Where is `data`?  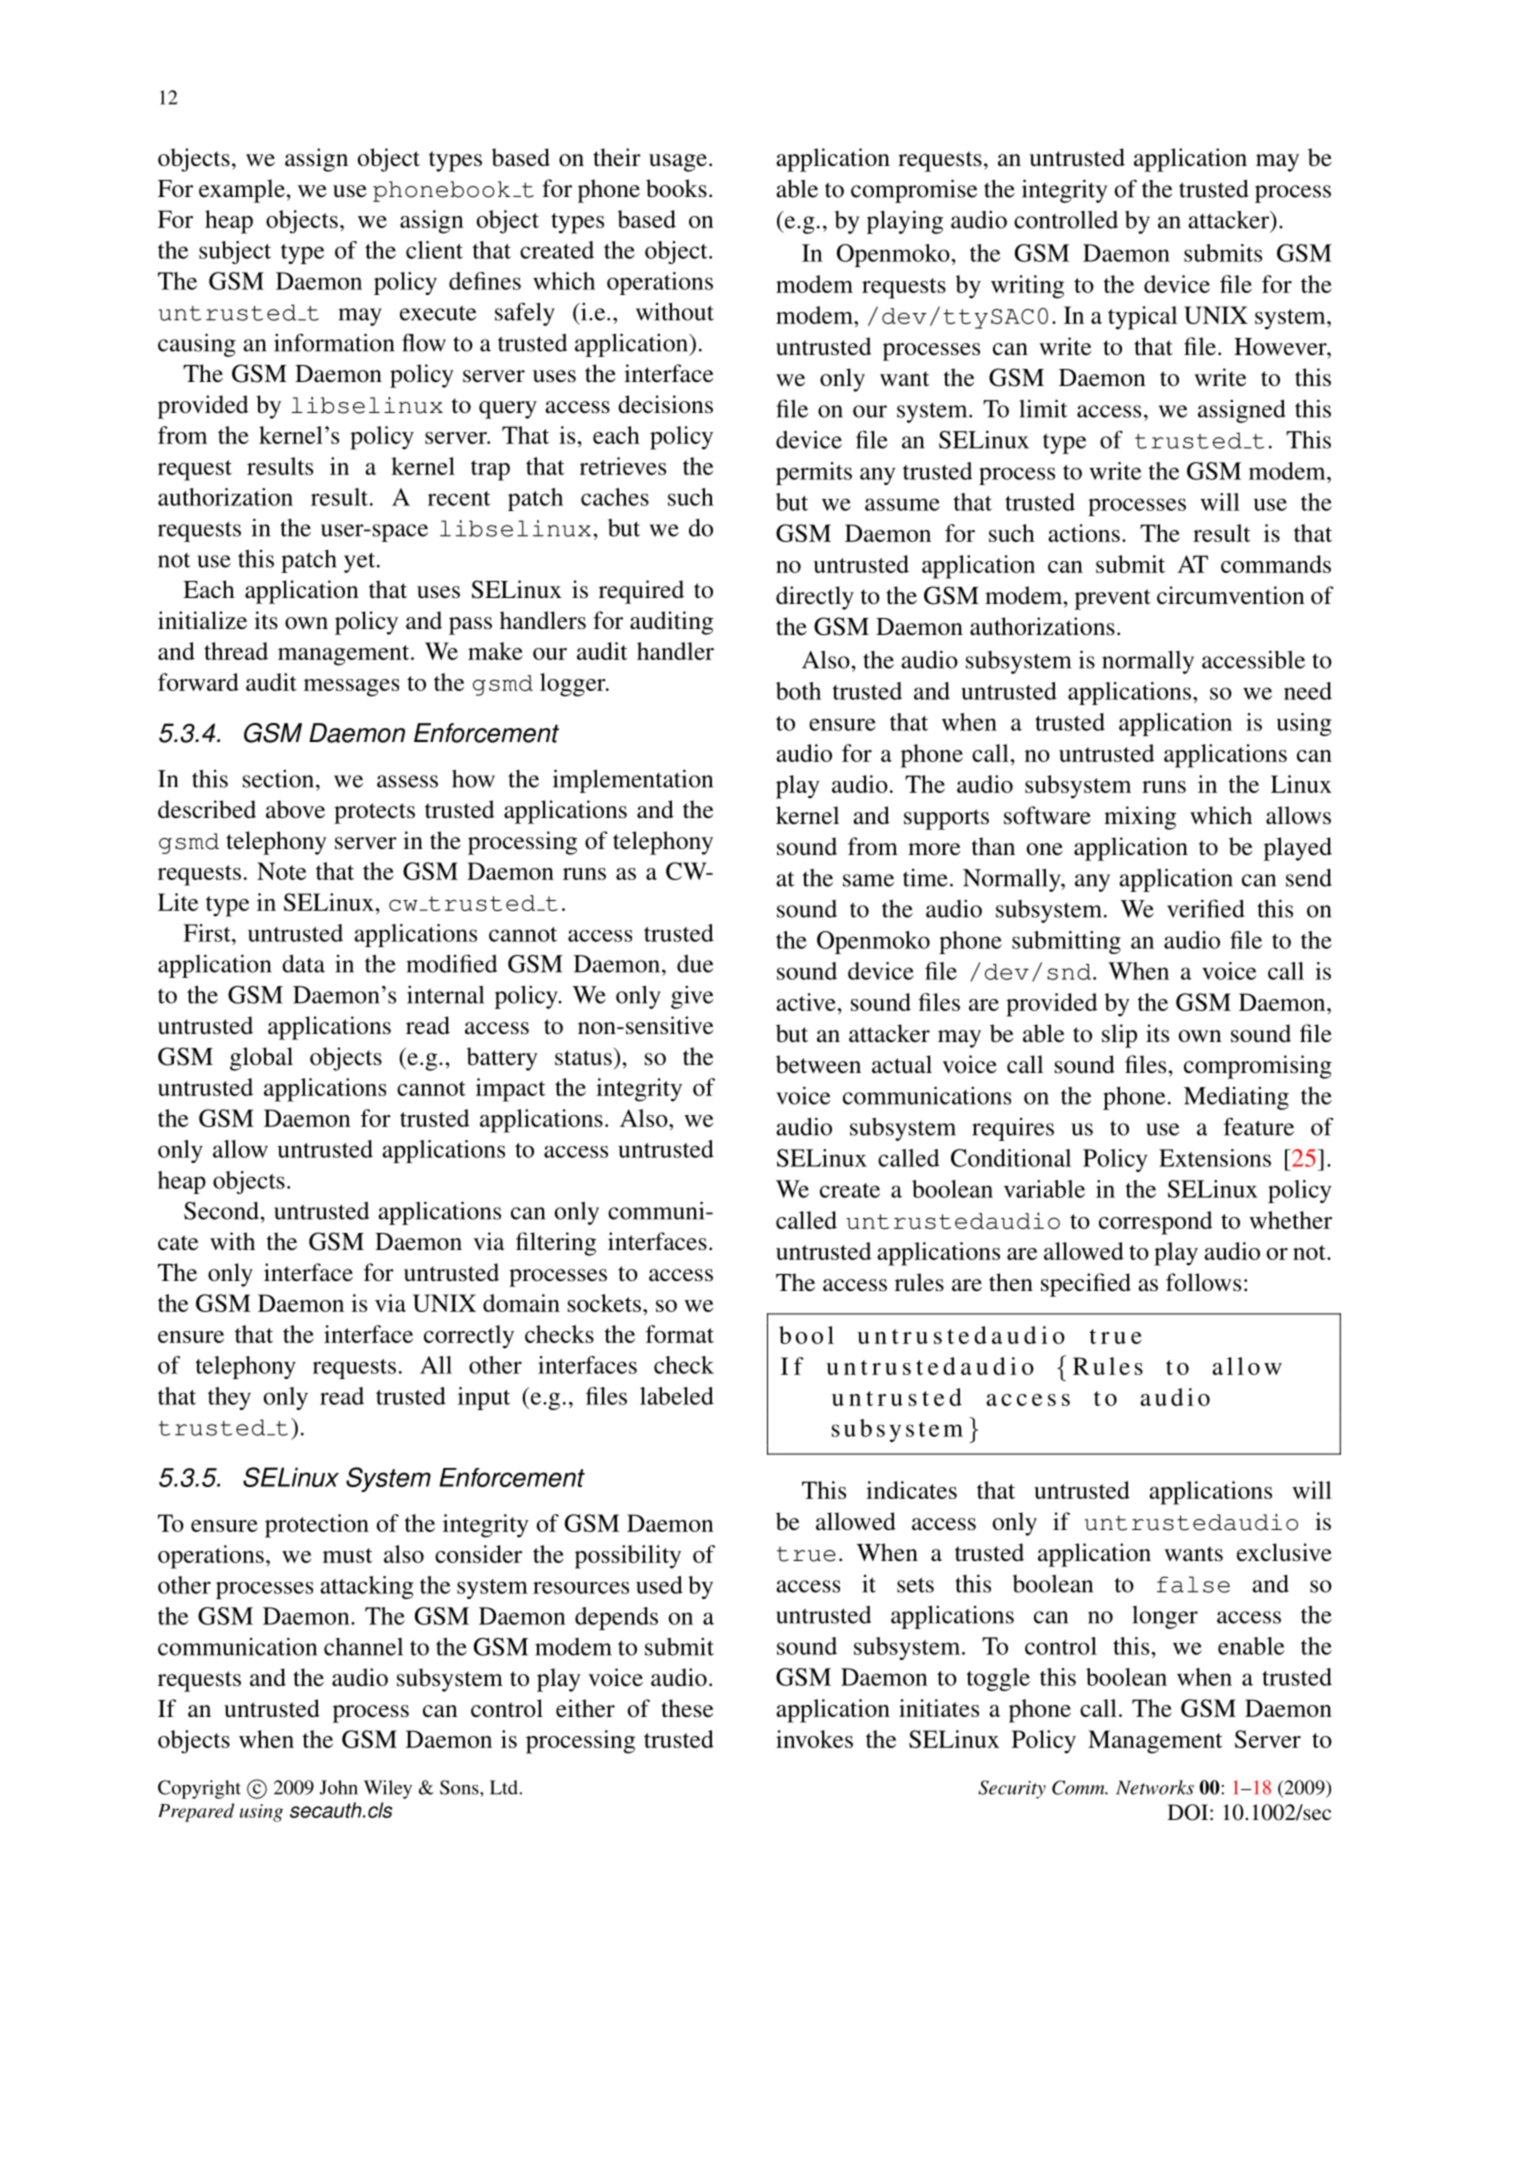 data is located at coordinates (303, 963).
